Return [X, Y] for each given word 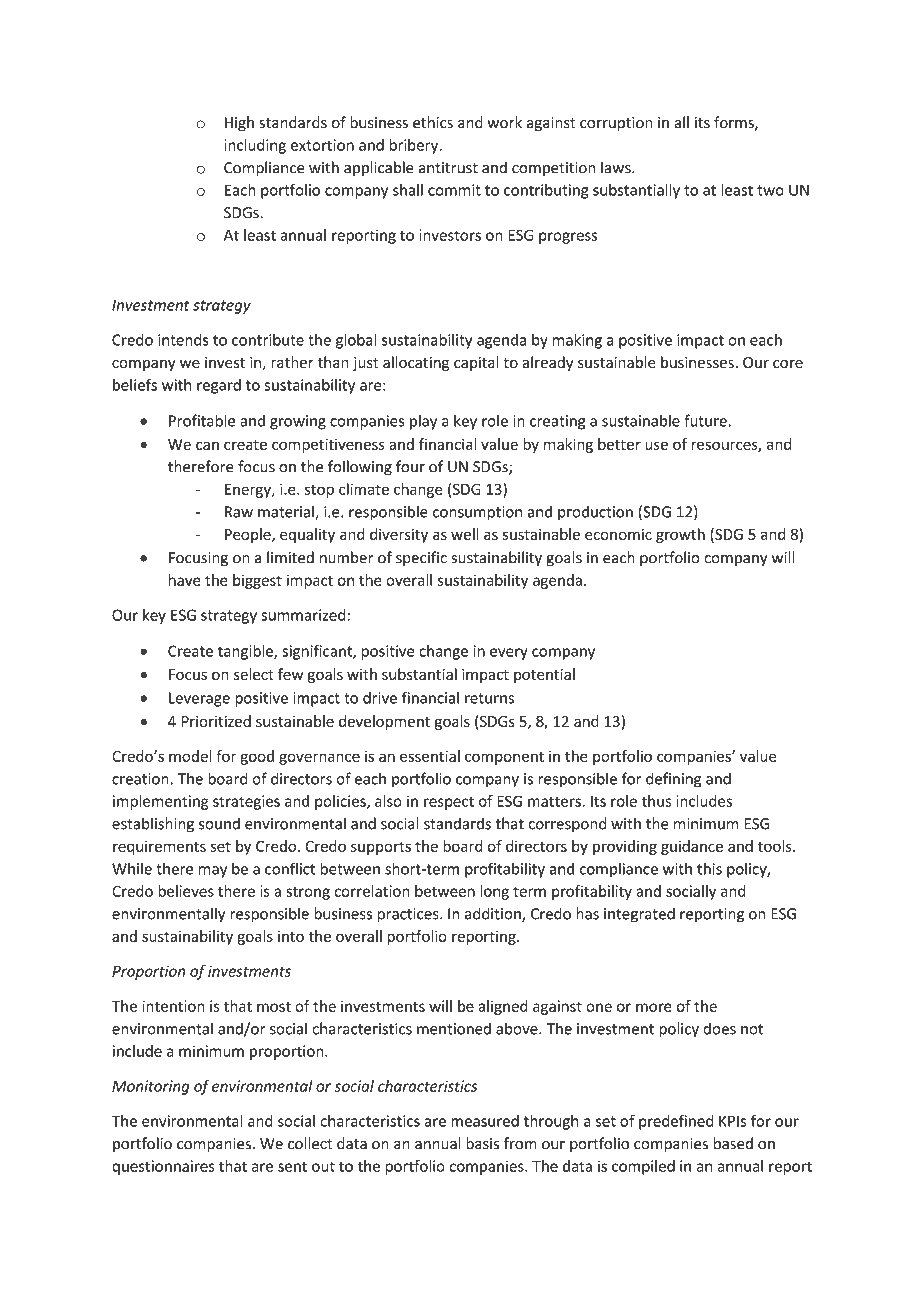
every [509, 654]
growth [680, 535]
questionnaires [163, 1167]
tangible [246, 652]
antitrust [448, 168]
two [770, 190]
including [255, 146]
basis [482, 1143]
